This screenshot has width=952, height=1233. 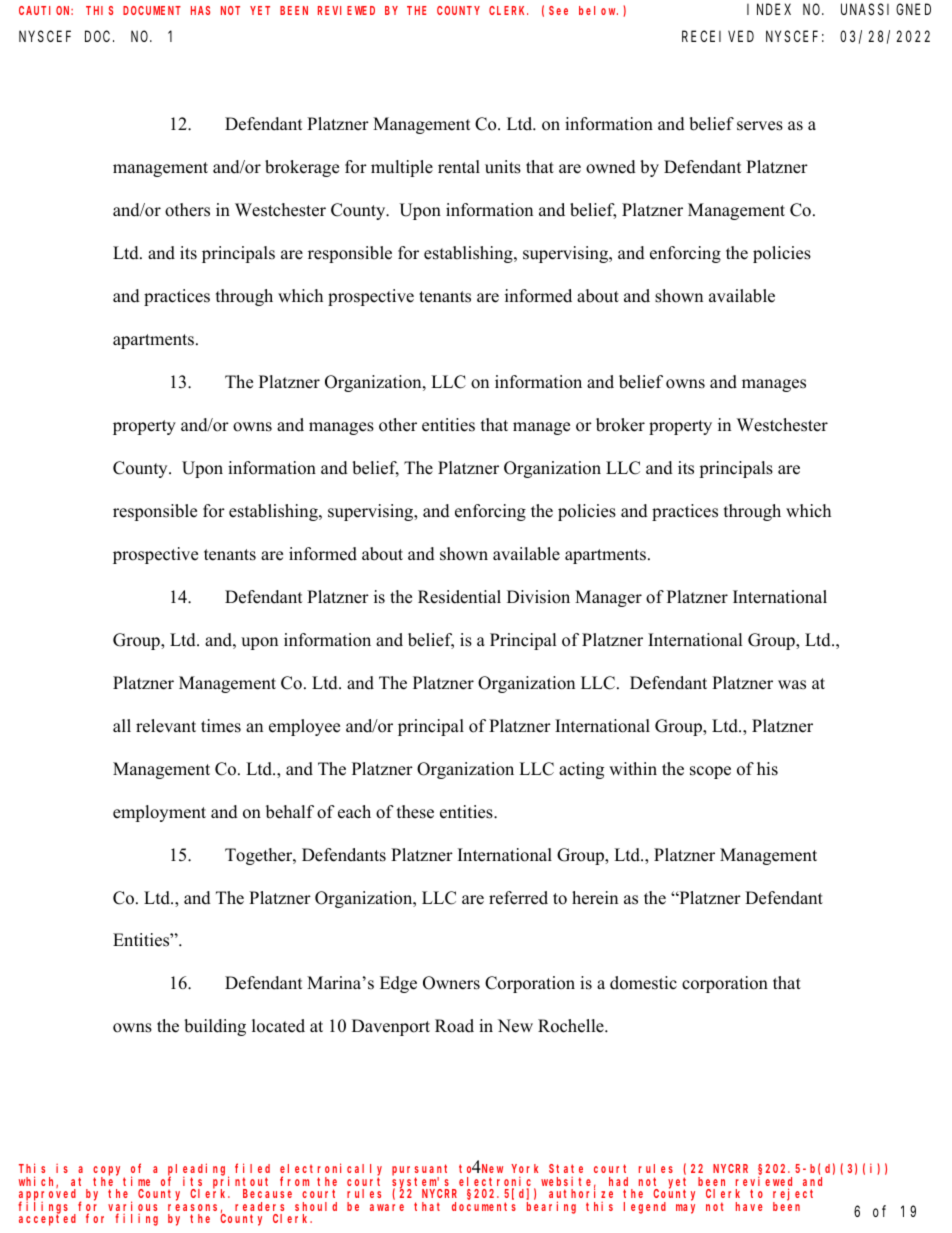 I want to click on INDEX, so click(x=769, y=9).
